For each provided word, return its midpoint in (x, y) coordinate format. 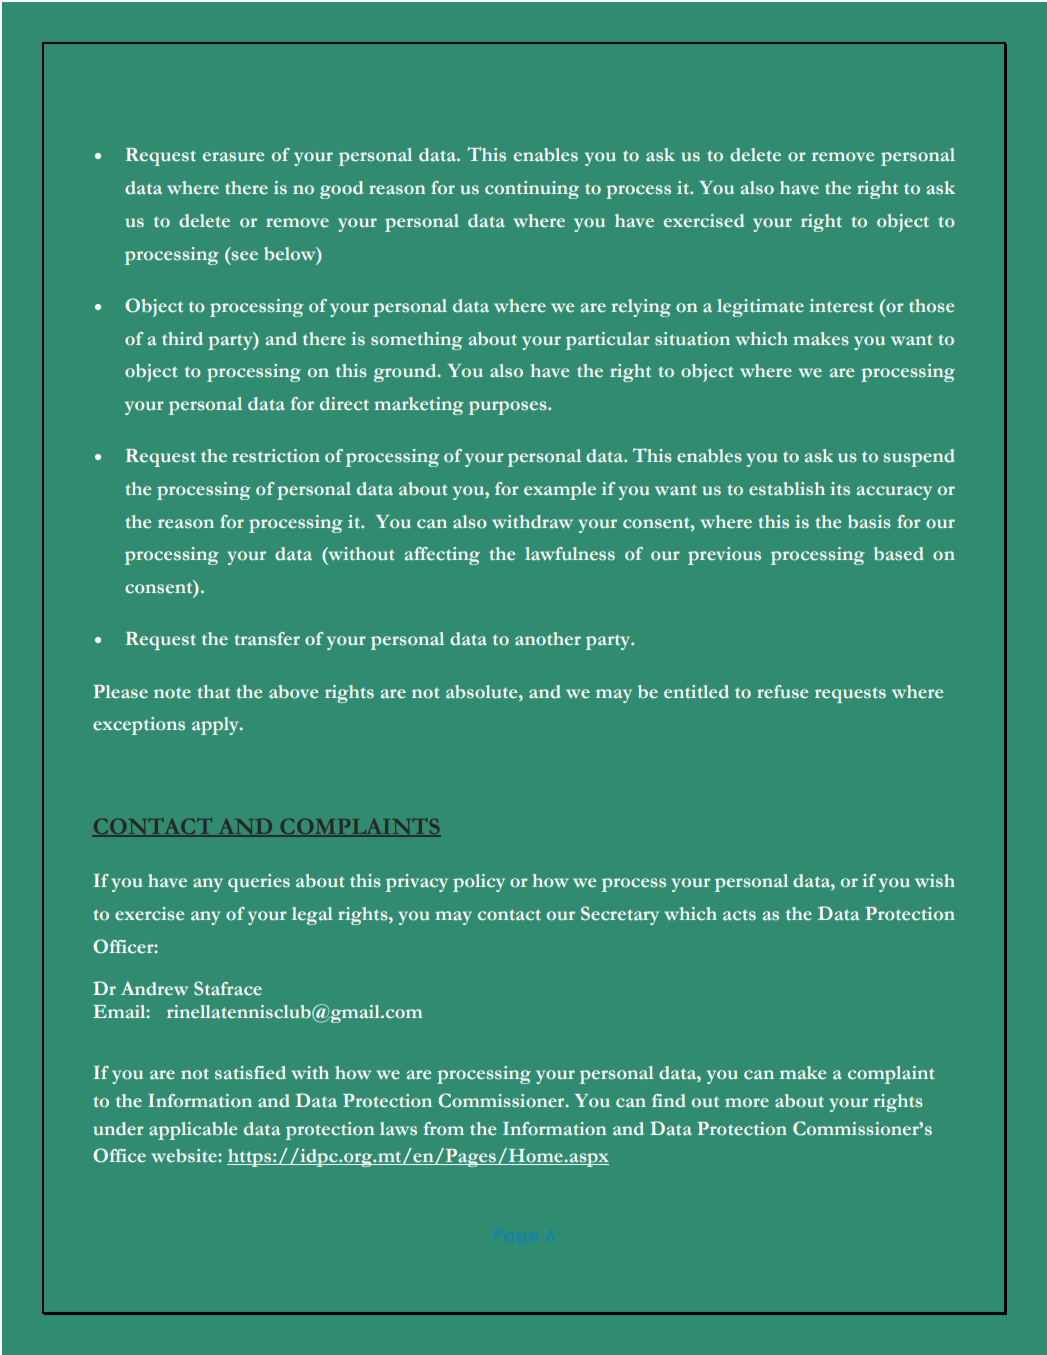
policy (479, 883)
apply (216, 726)
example (560, 491)
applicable (193, 1131)
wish (935, 881)
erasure (233, 157)
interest (841, 306)
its (840, 489)
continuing (532, 190)
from (444, 1129)
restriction (276, 456)
